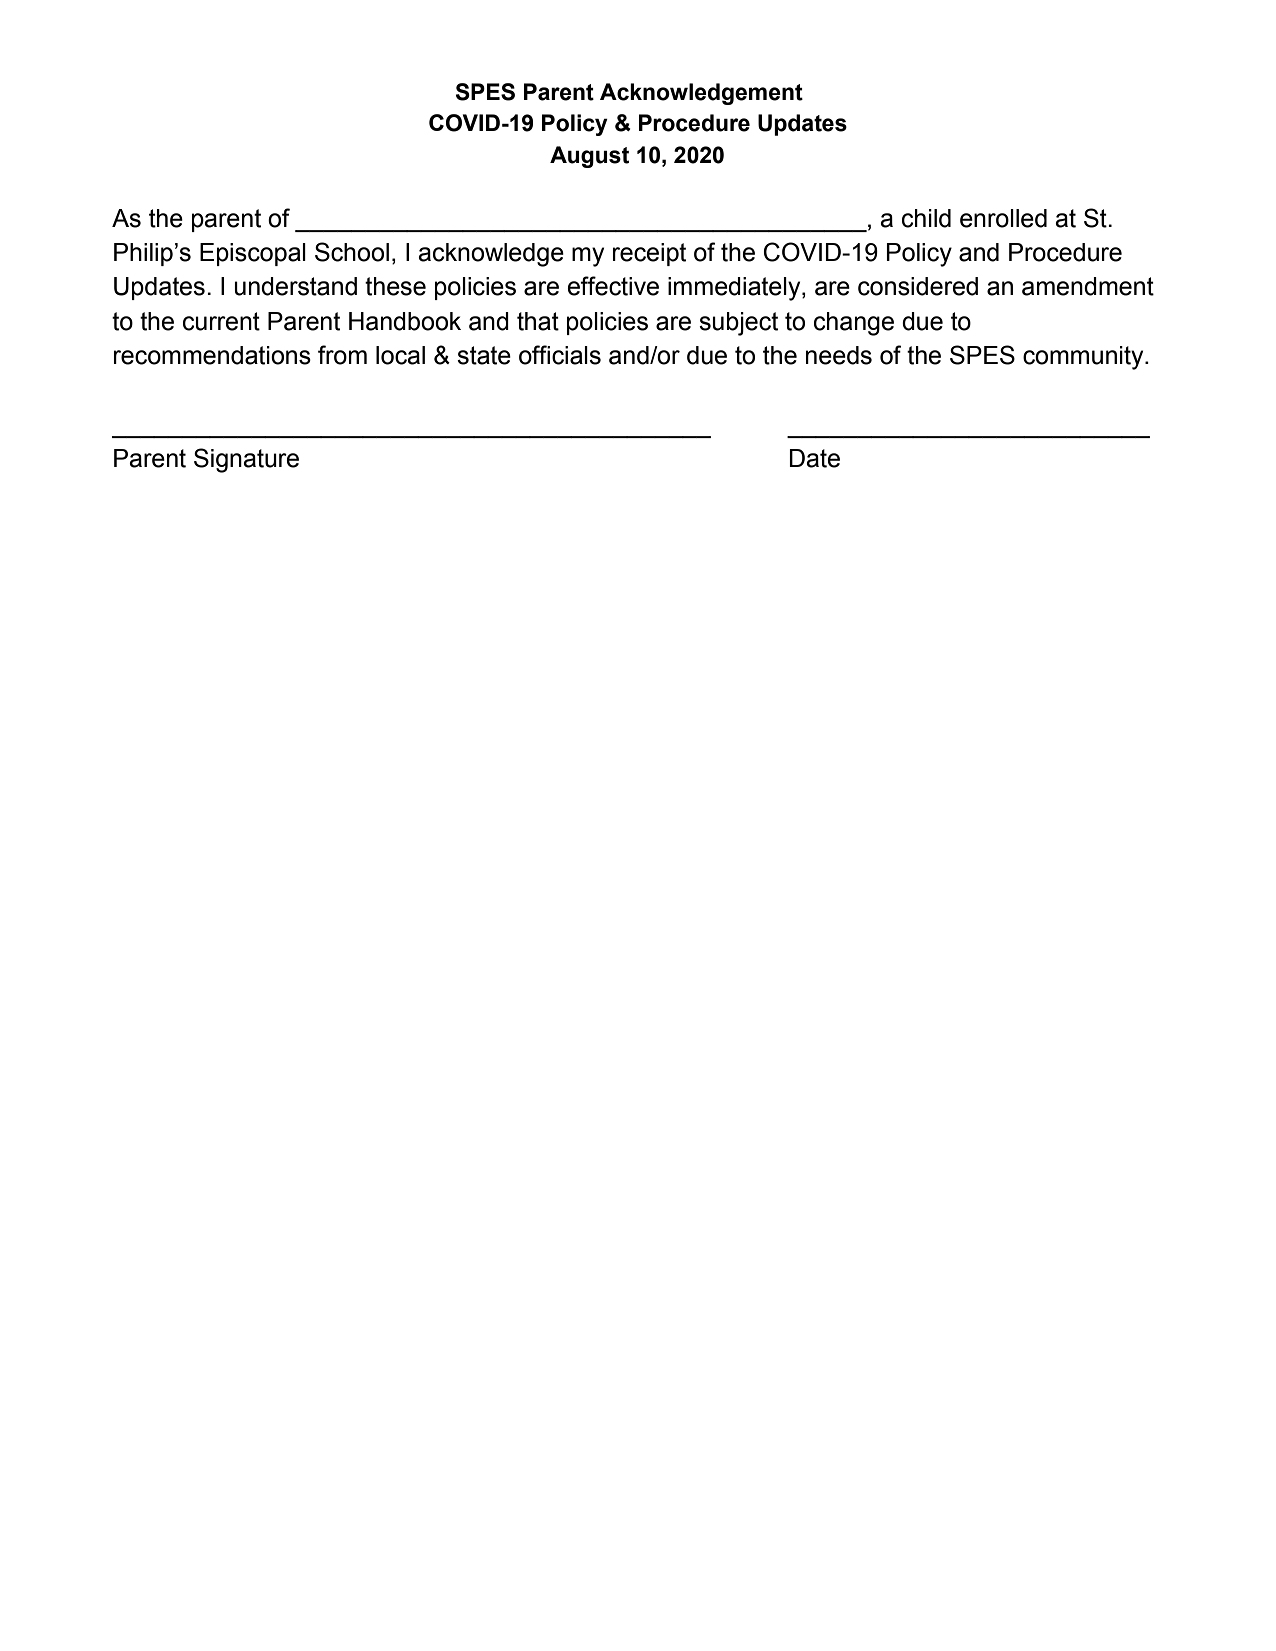 The width and height of the screenshot is (1276, 1651). What do you see at coordinates (400, 355) in the screenshot?
I see `local` at bounding box center [400, 355].
